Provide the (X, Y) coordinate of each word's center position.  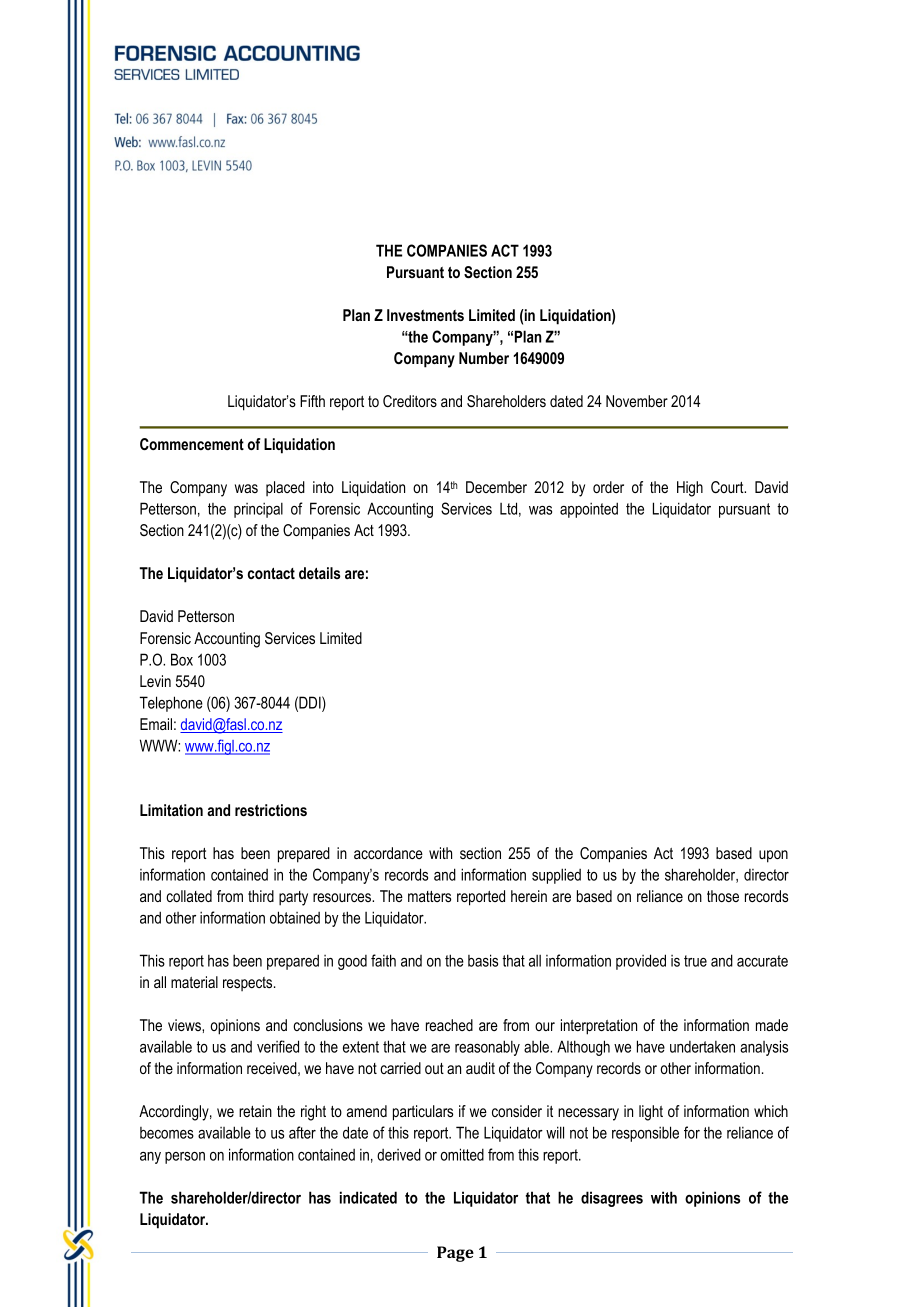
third (261, 896)
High (690, 489)
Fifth (312, 401)
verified (278, 1046)
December (496, 487)
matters (429, 896)
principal (258, 510)
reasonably (487, 1048)
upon (773, 856)
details (319, 573)
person (185, 1158)
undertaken (702, 1047)
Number (484, 358)
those (723, 896)
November (637, 401)
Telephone (171, 704)
